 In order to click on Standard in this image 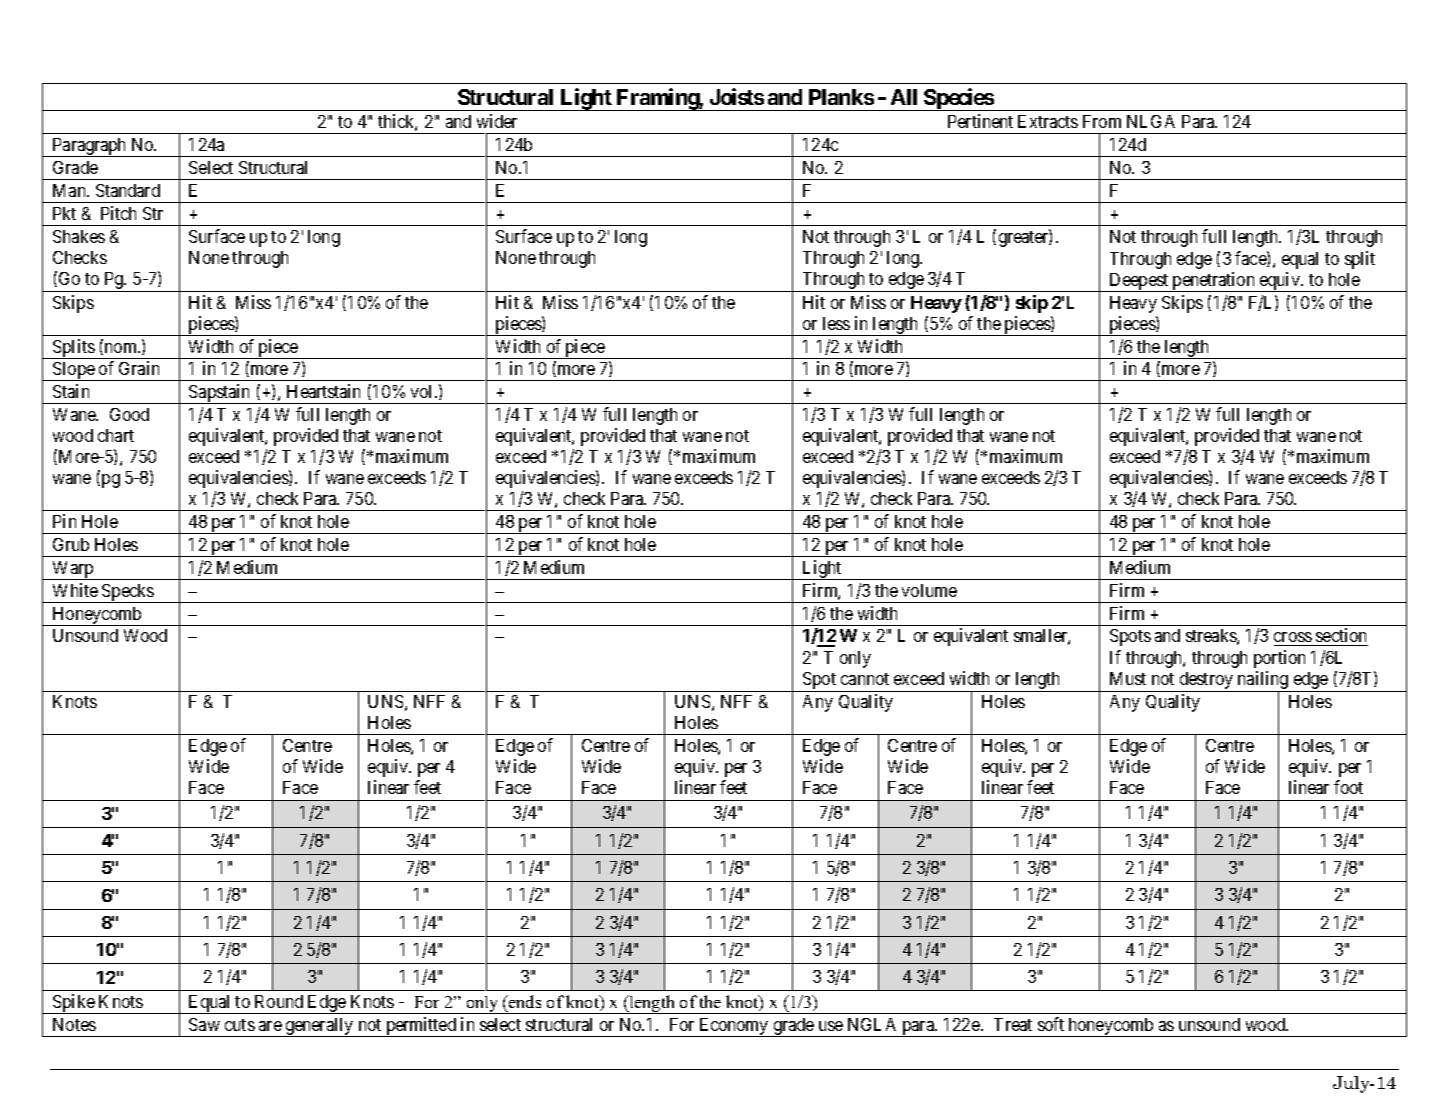, I will do `click(128, 190)`.
